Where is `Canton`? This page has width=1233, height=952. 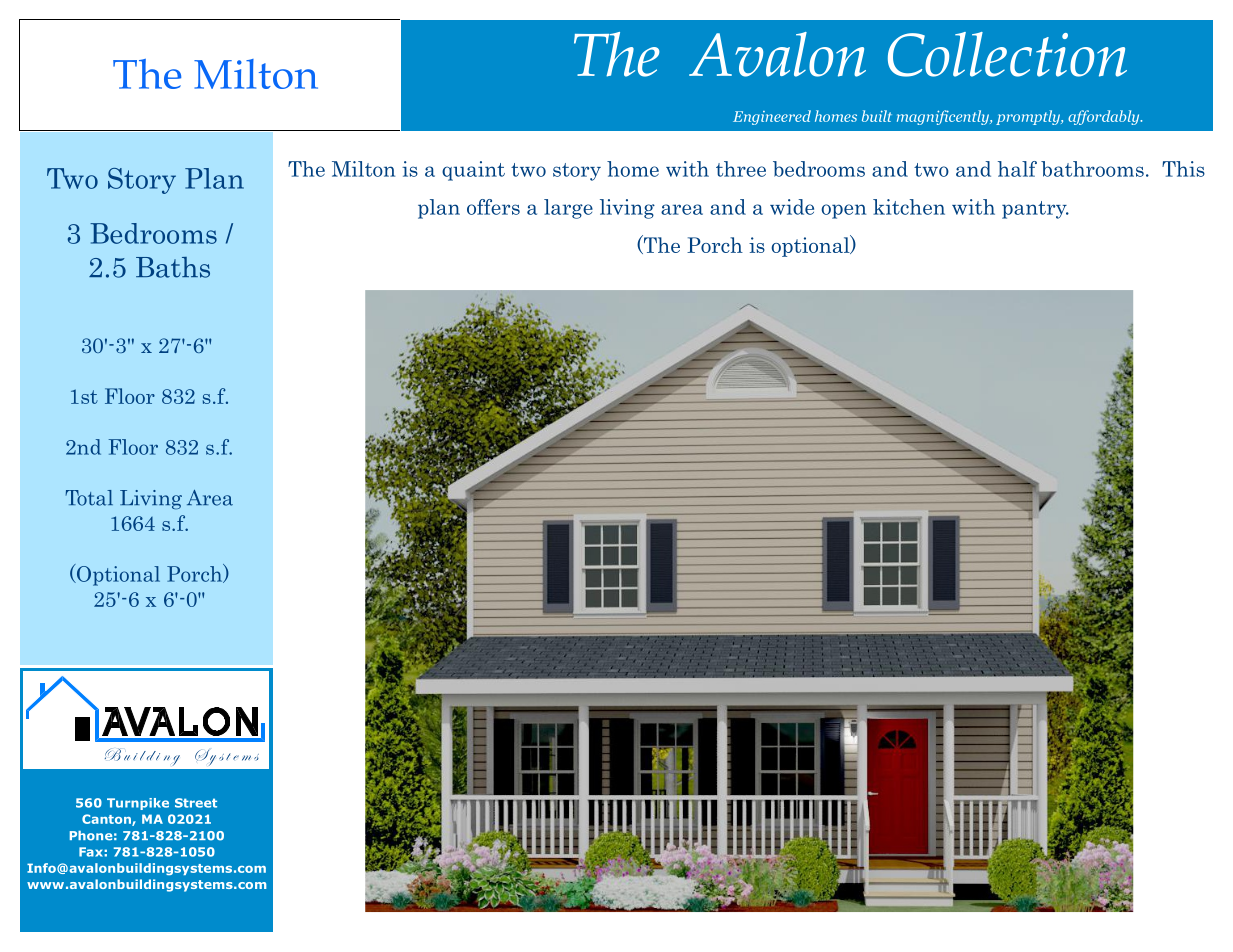
Canton is located at coordinates (107, 820).
